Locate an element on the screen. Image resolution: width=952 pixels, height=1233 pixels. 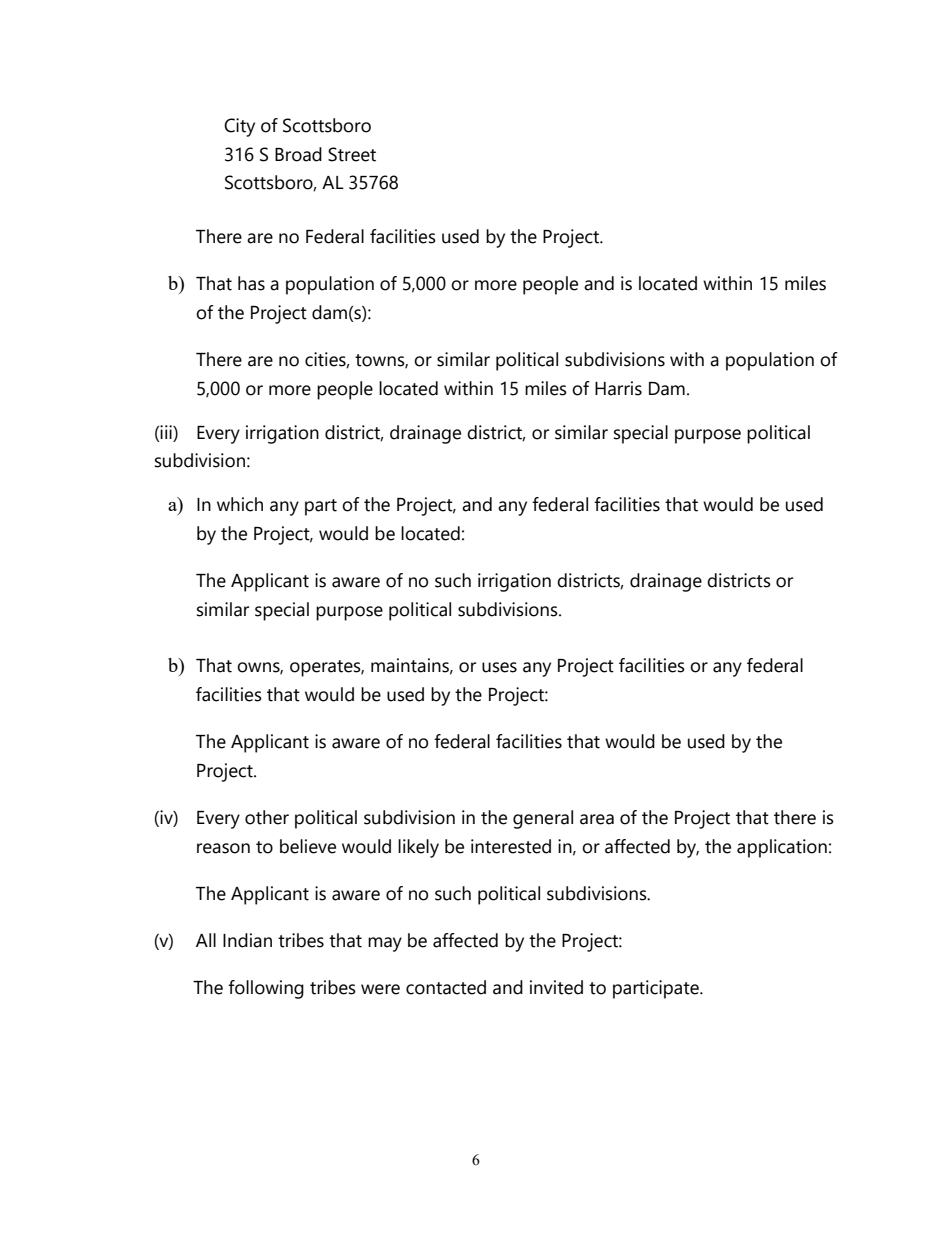
Harris is located at coordinates (618, 388).
